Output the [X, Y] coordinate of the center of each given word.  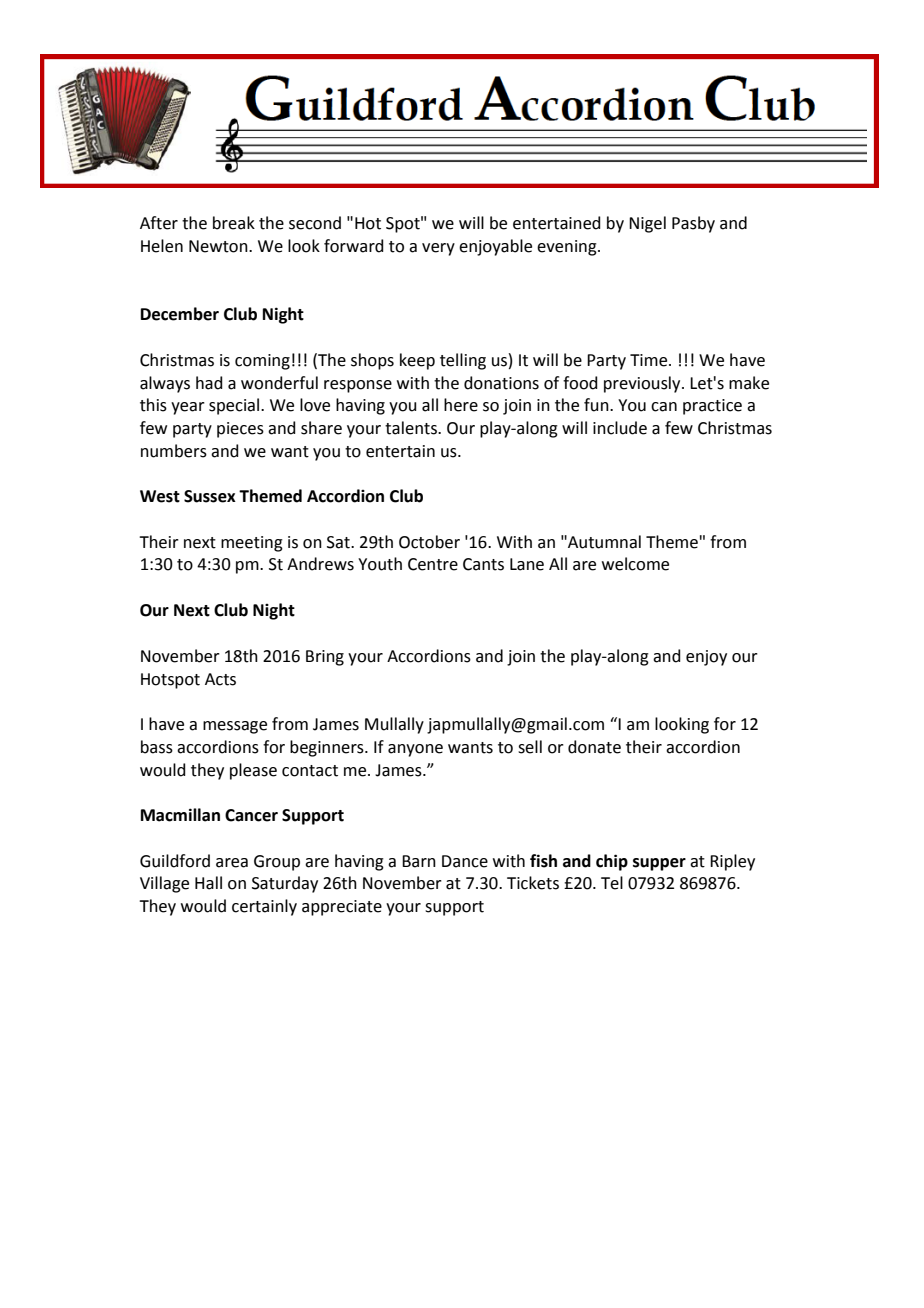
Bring [325, 658]
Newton [219, 246]
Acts [220, 679]
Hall [208, 883]
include [620, 428]
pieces [240, 430]
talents [412, 428]
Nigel [647, 224]
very [438, 249]
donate [594, 747]
